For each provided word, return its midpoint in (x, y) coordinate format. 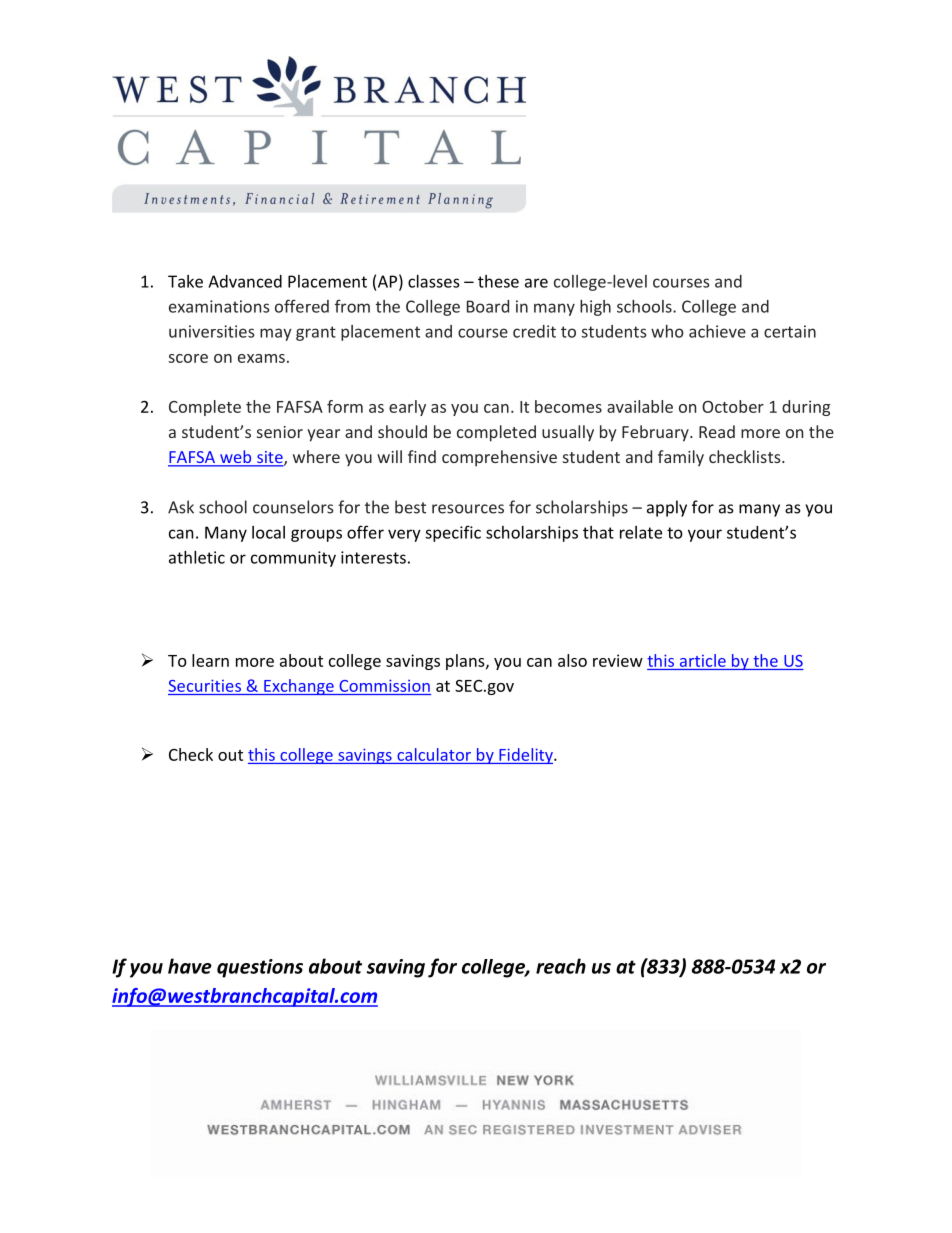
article (703, 660)
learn (210, 660)
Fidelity (526, 756)
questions (260, 968)
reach (561, 966)
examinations (219, 306)
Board (488, 306)
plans (466, 662)
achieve (717, 331)
